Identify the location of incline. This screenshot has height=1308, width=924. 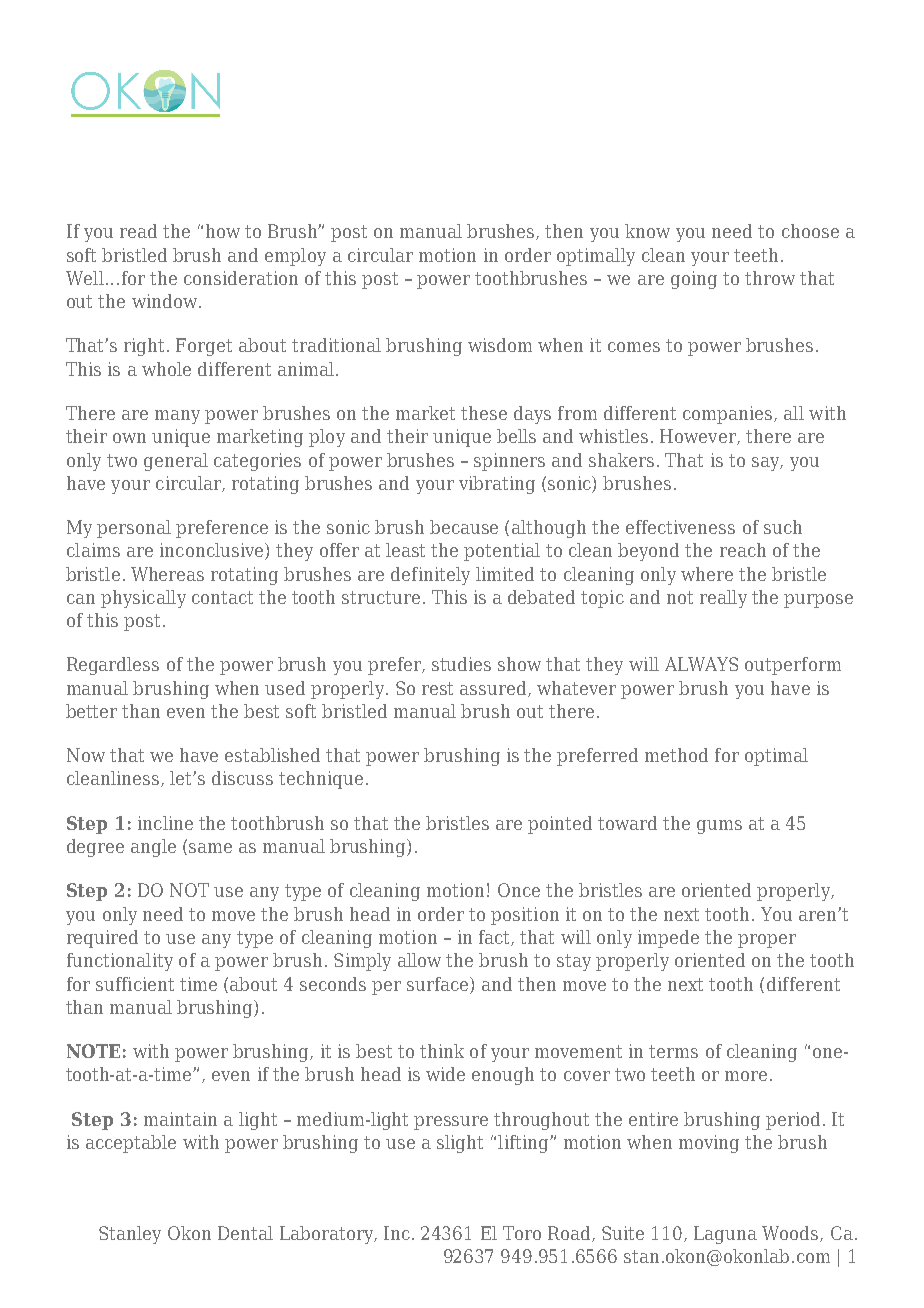
(165, 823).
